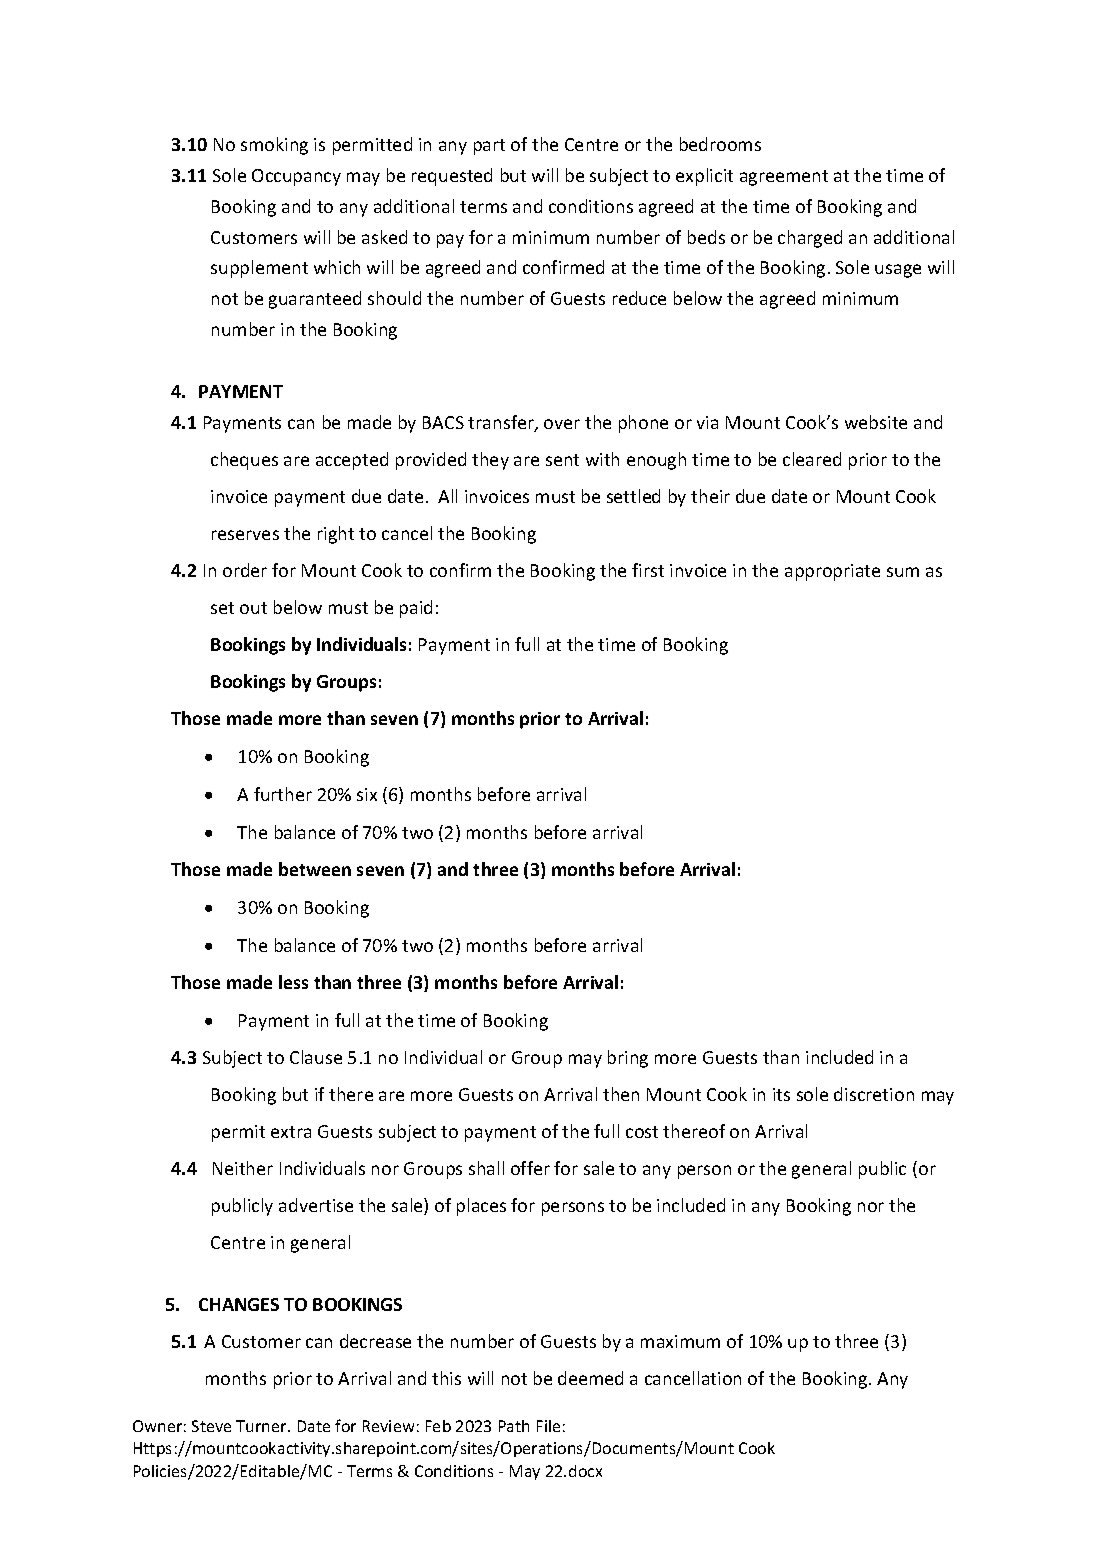 The image size is (1094, 1547). I want to click on appropriate, so click(832, 572).
